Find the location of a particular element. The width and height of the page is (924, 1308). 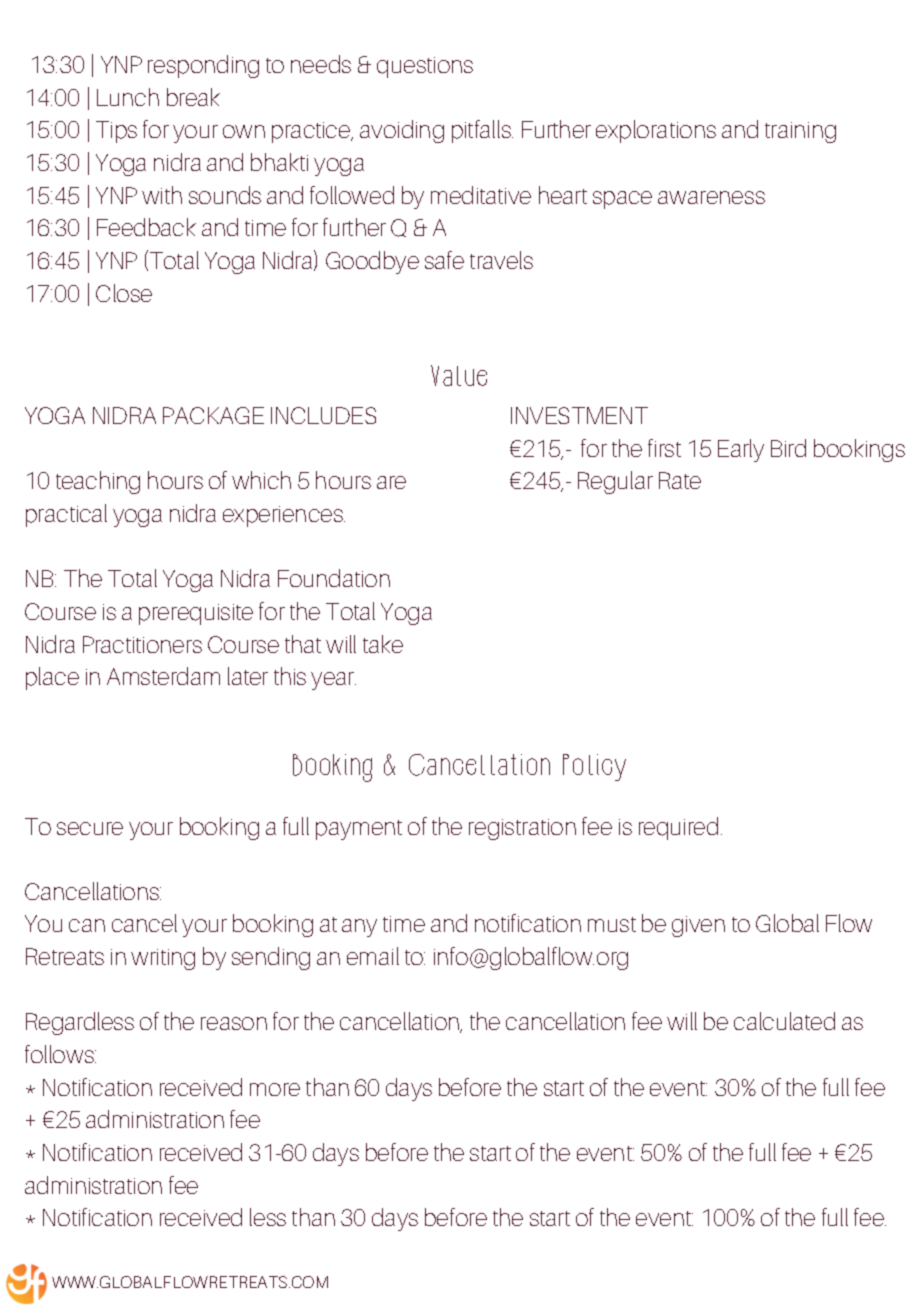

Early is located at coordinates (741, 450).
